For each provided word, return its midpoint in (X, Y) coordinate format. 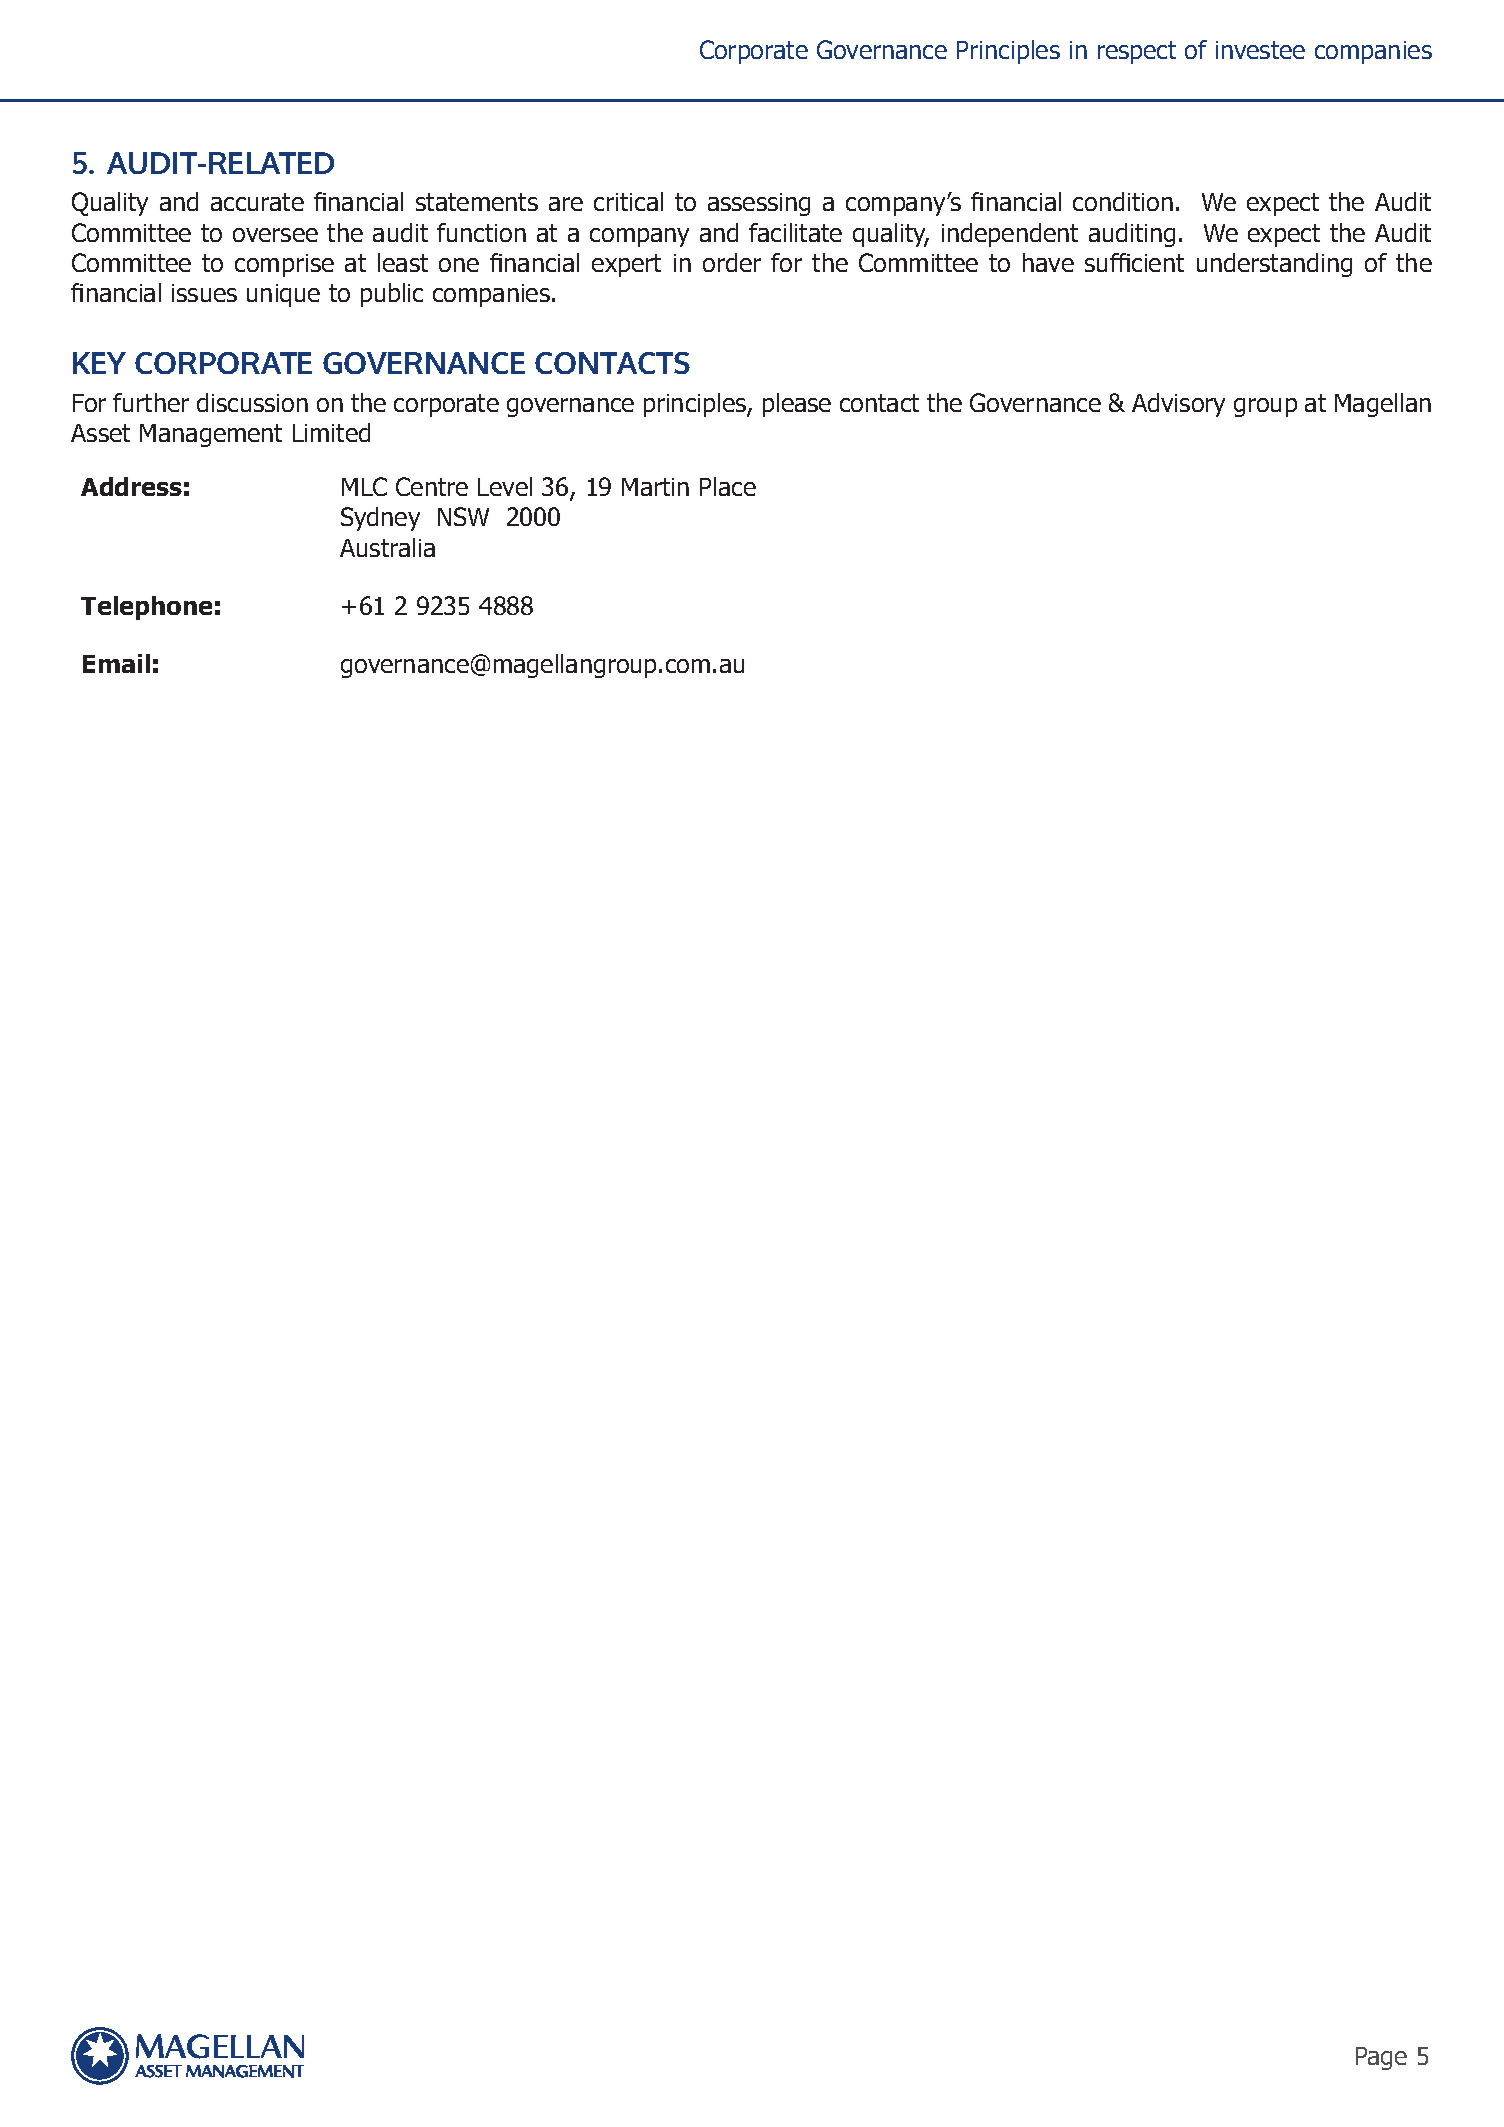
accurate (257, 202)
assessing (759, 204)
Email (116, 663)
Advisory (1178, 405)
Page (1381, 2058)
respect (1137, 52)
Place (728, 486)
